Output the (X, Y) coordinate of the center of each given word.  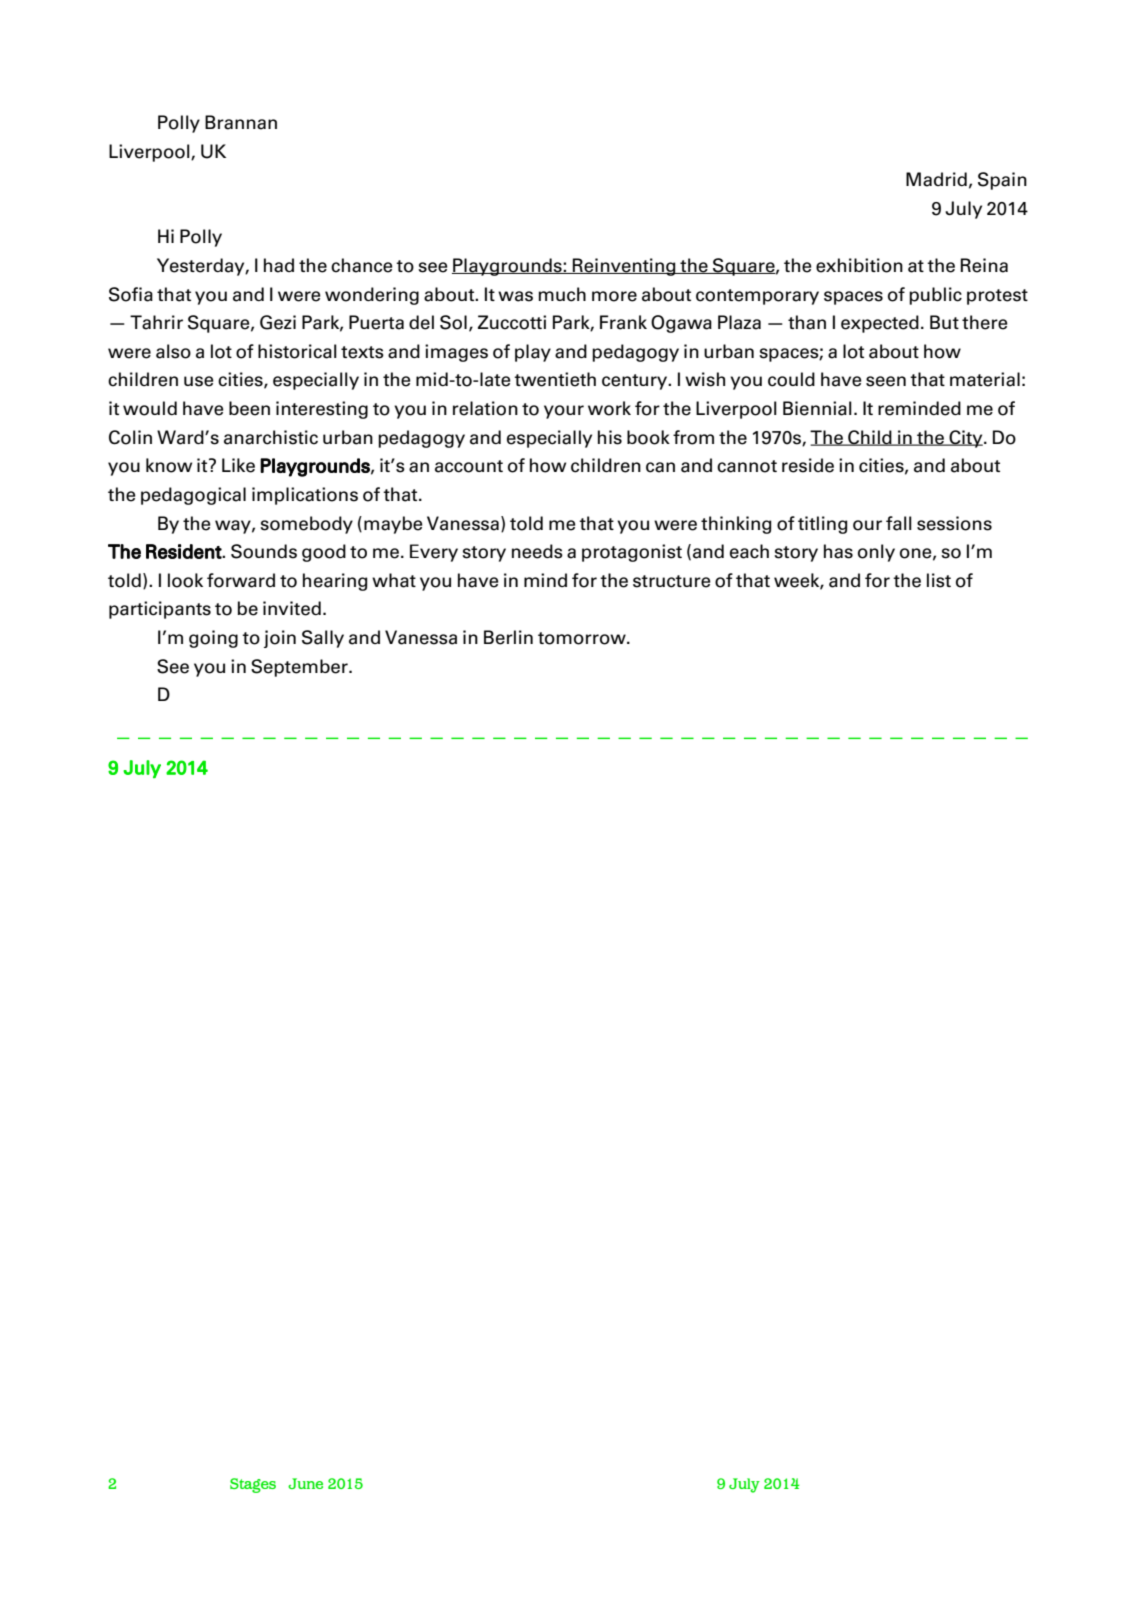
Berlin (508, 637)
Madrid (936, 179)
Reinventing (624, 267)
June (305, 1483)
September (300, 668)
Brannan (241, 122)
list (939, 580)
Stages (253, 1485)
